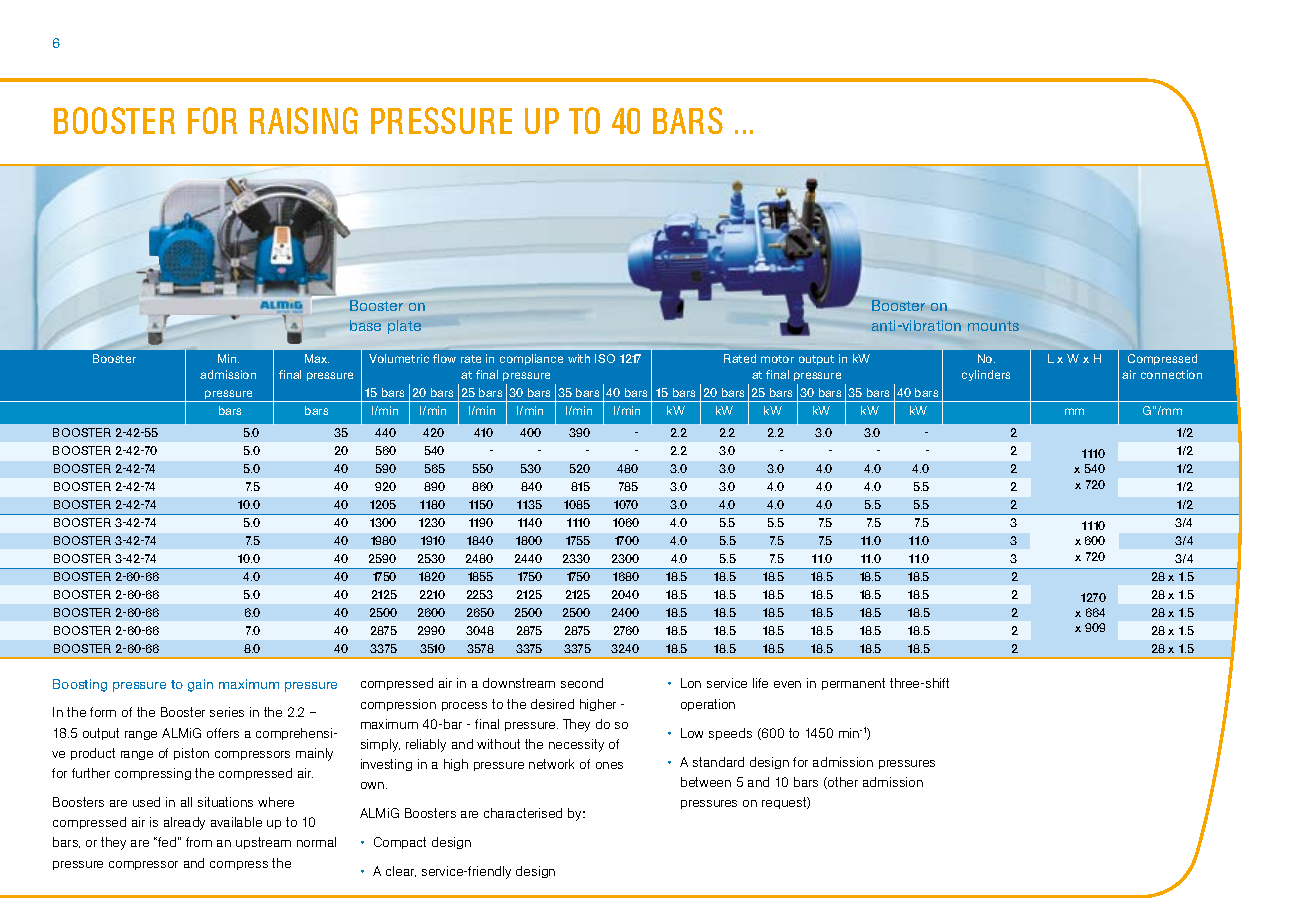 The height and width of the image is (924, 1308). Describe the element at coordinates (399, 358) in the image. I see `Volumetric` at that location.
